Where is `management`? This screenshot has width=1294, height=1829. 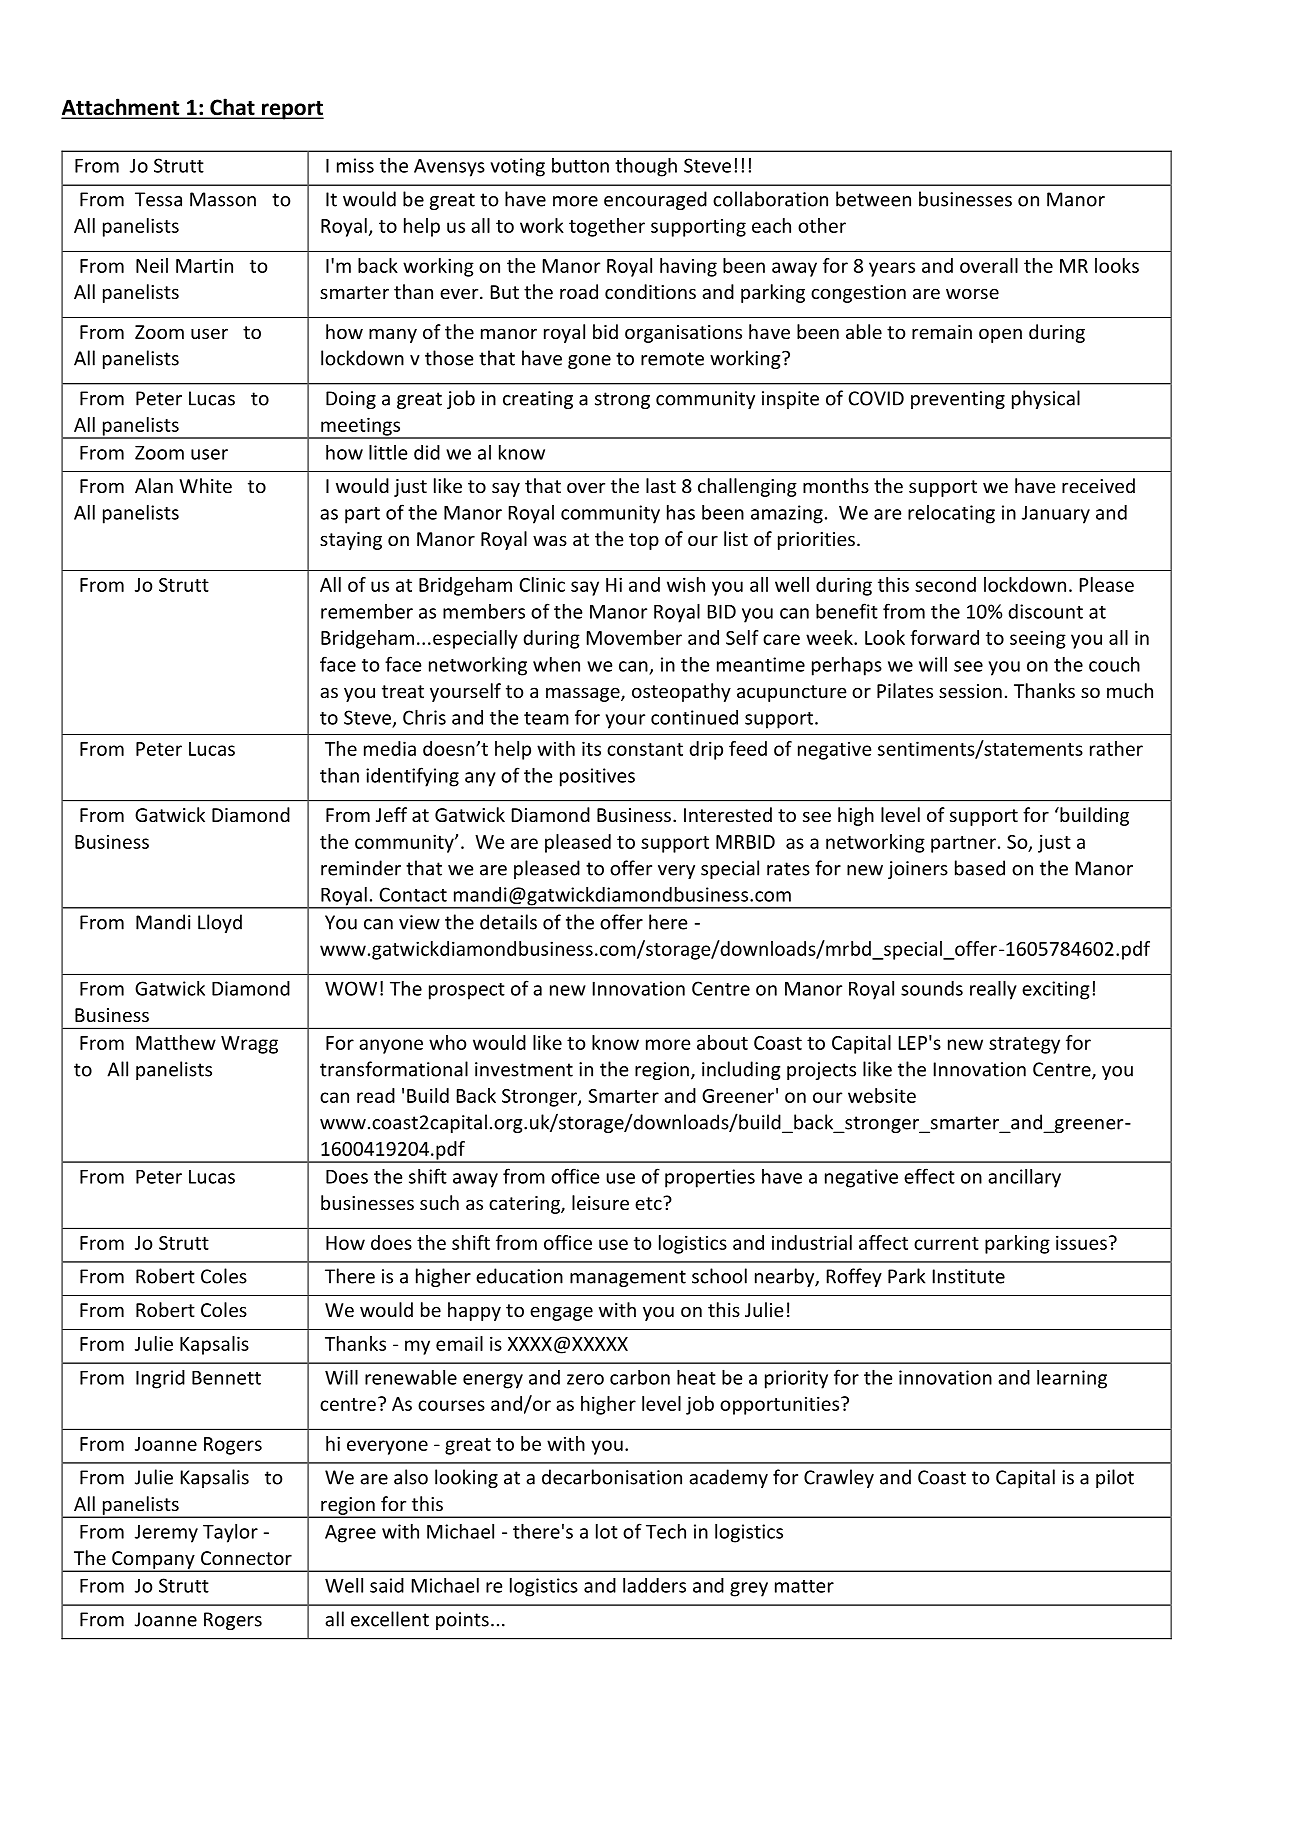 management is located at coordinates (628, 1278).
